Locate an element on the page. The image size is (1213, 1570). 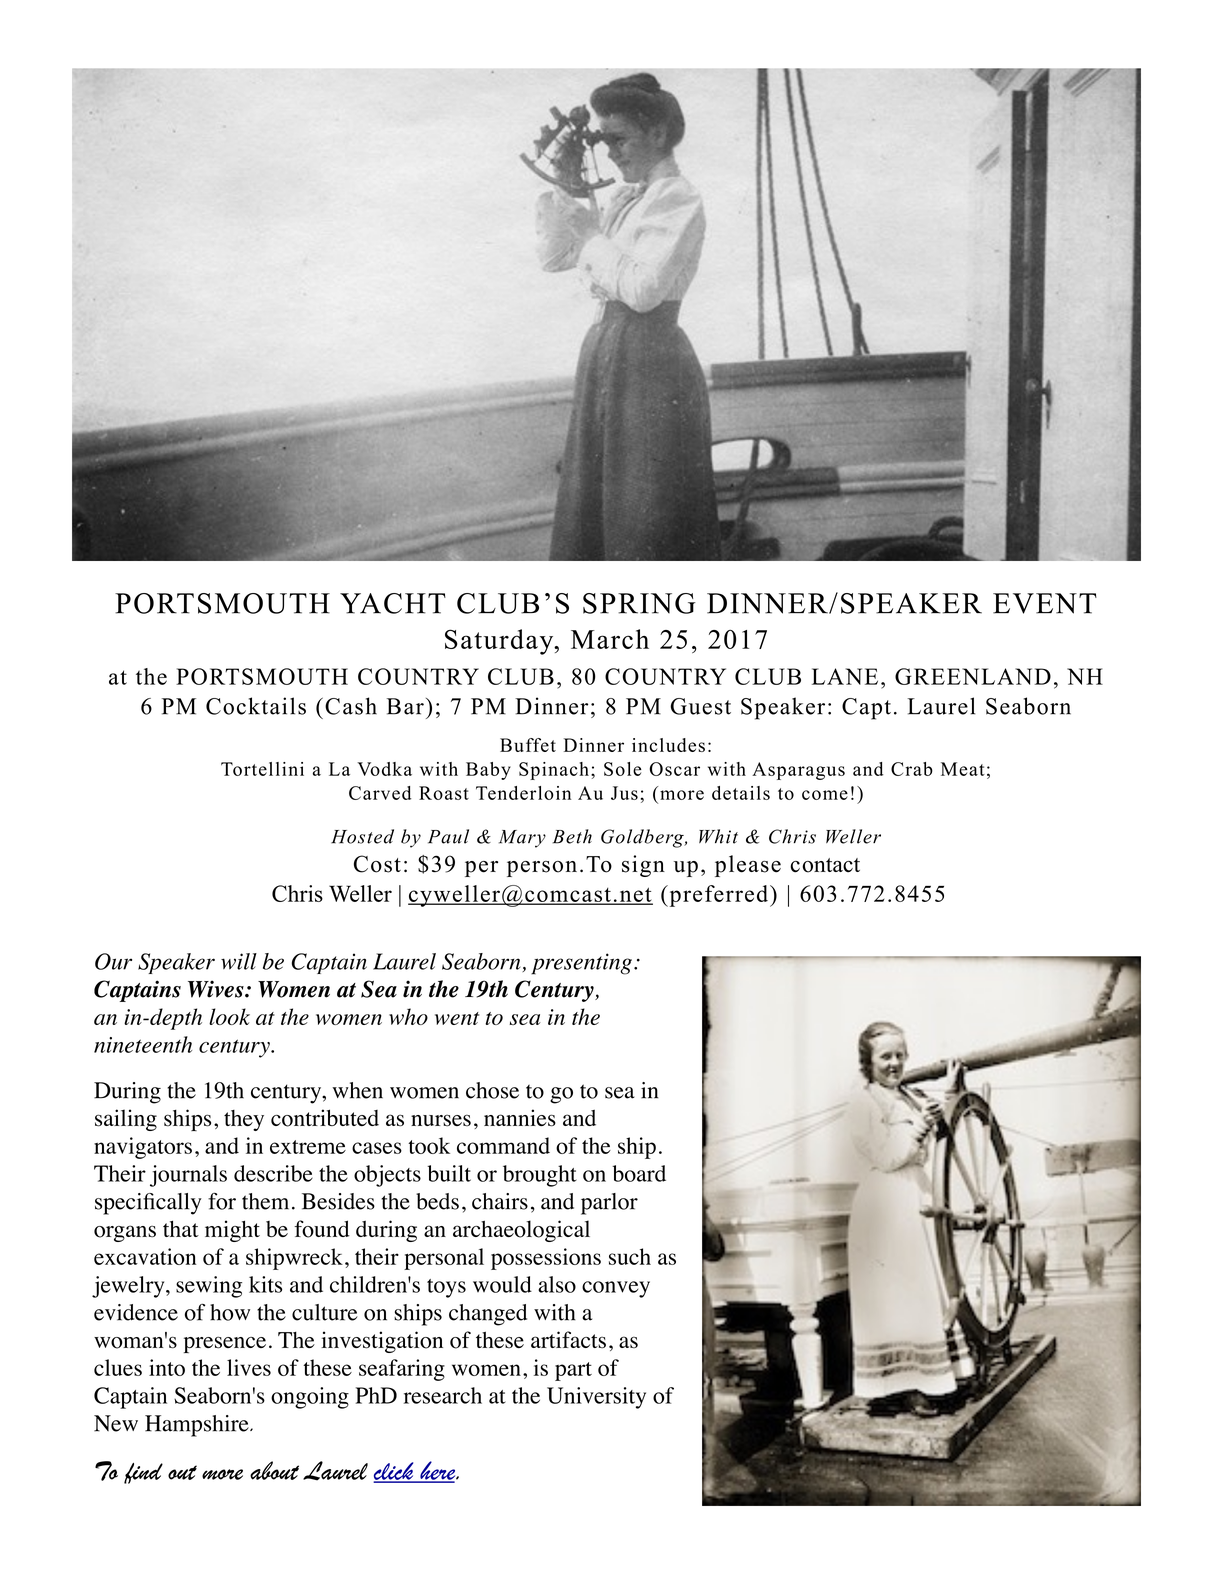
Hampshire is located at coordinates (198, 1426).
